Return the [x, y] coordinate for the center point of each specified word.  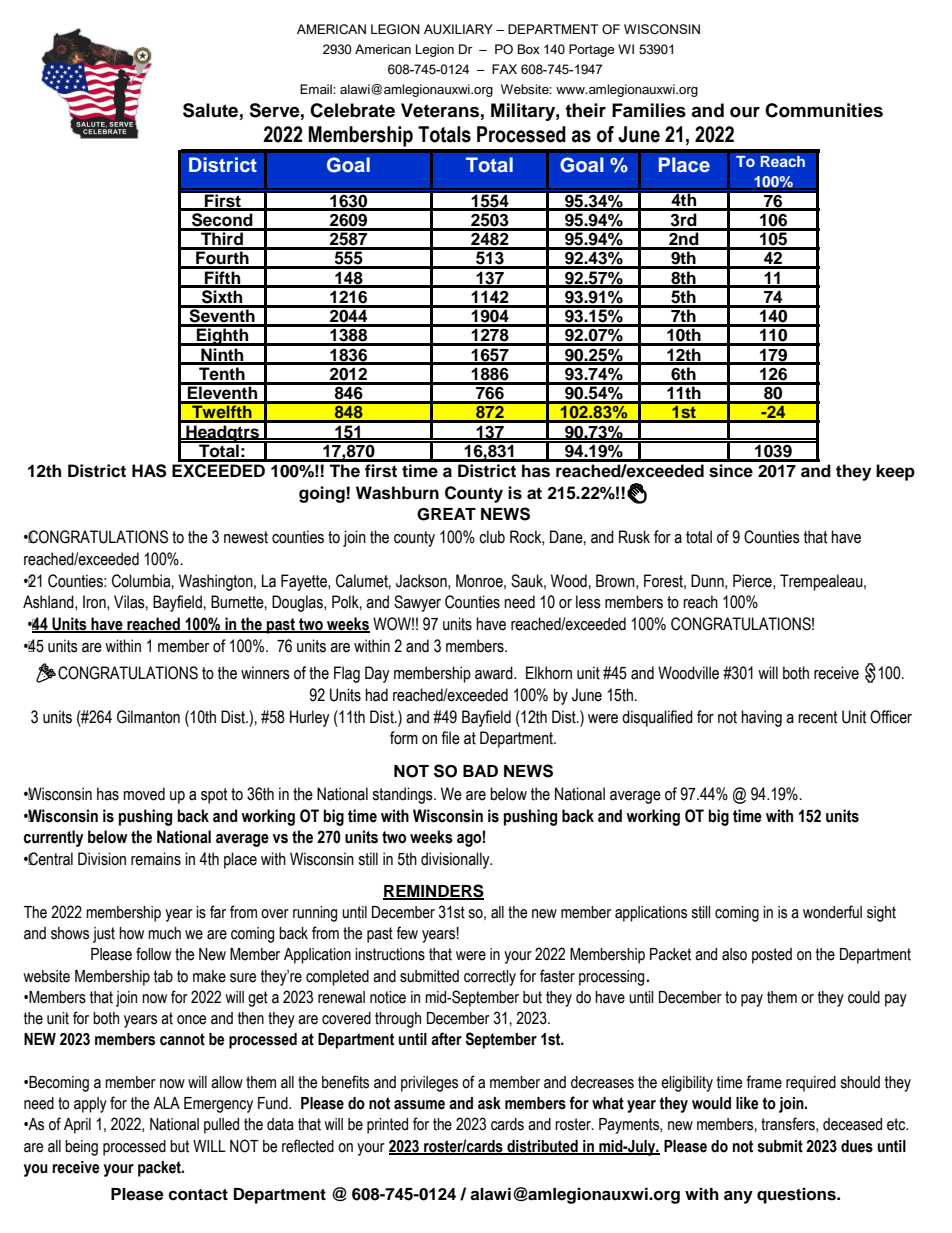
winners [265, 673]
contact [198, 1195]
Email [317, 89]
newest [246, 537]
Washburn [397, 493]
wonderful [832, 912]
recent [818, 717]
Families [649, 110]
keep [895, 472]
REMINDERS [433, 891]
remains [156, 859]
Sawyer [417, 603]
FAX [504, 69]
